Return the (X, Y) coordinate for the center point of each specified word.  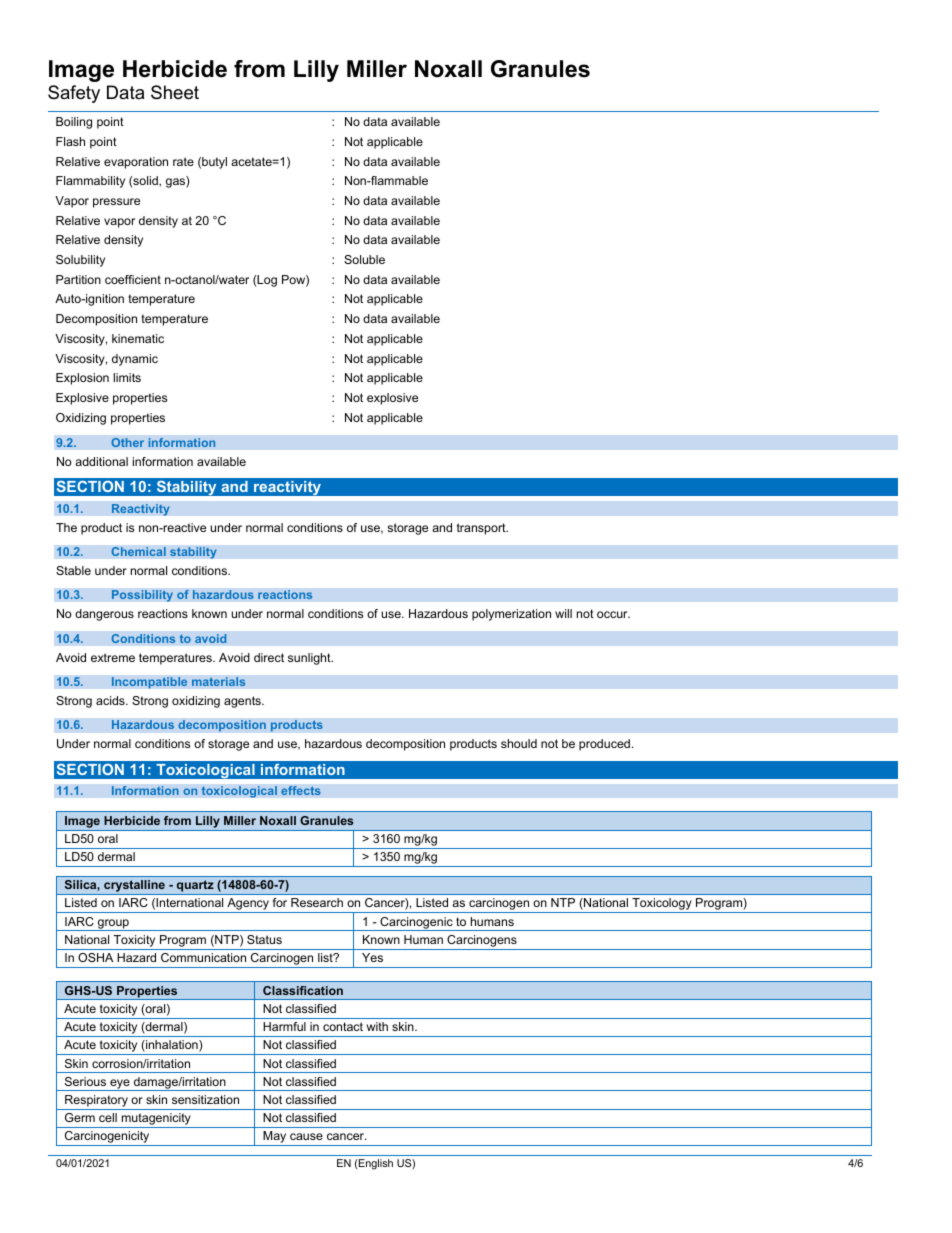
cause (306, 1136)
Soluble (364, 259)
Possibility (142, 596)
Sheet (175, 92)
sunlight (310, 659)
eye (120, 1085)
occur (613, 614)
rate (183, 161)
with (377, 1026)
